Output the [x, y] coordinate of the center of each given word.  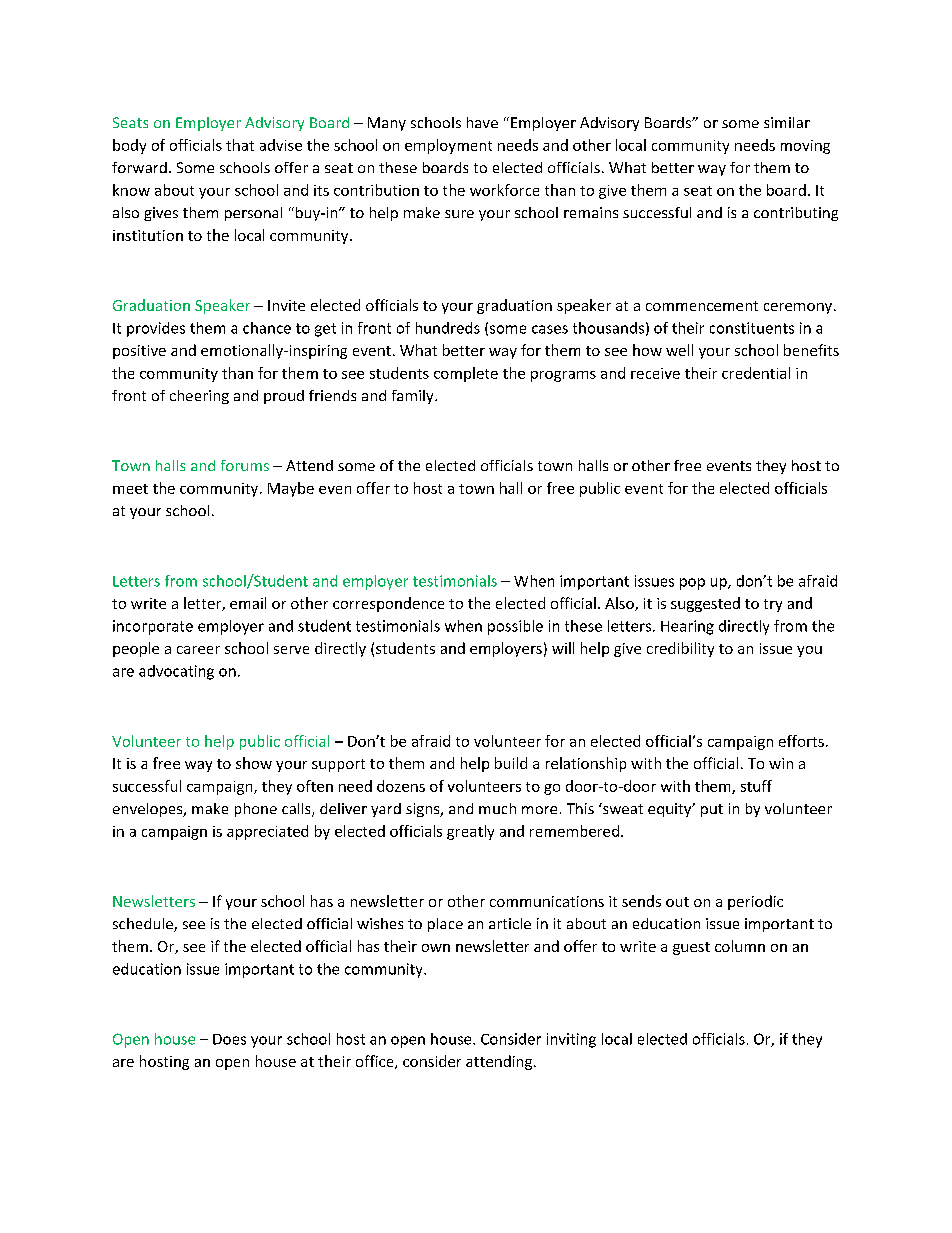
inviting [571, 1040]
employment [448, 146]
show [254, 763]
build [511, 763]
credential [756, 373]
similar [787, 122]
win [781, 763]
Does [229, 1039]
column [740, 946]
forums [245, 465]
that [240, 145]
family [414, 397]
